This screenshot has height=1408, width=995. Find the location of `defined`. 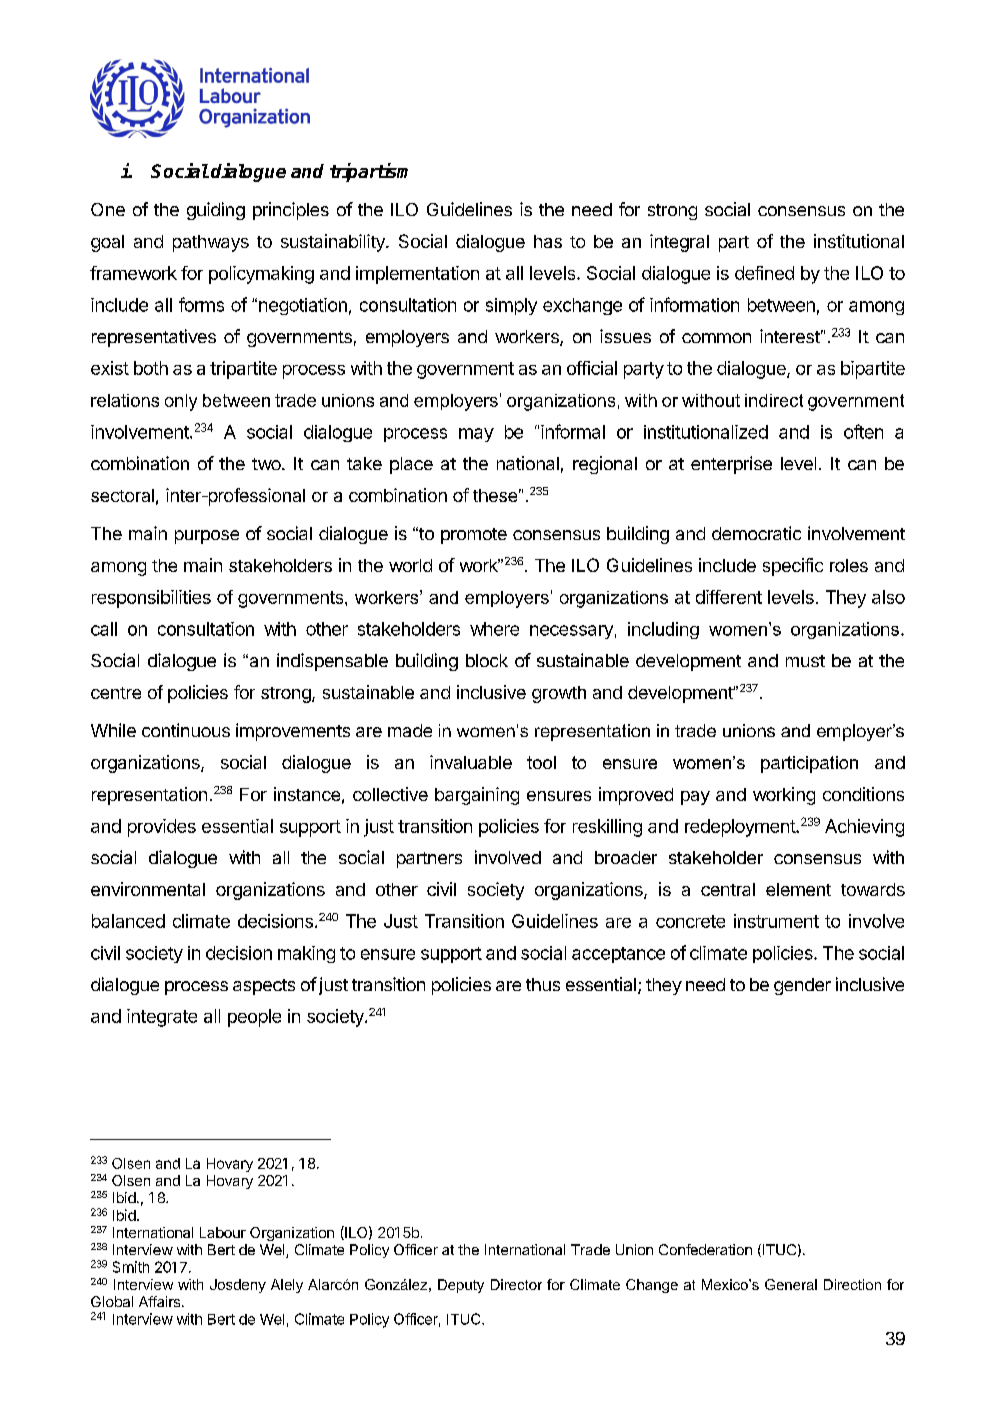

defined is located at coordinates (764, 273).
